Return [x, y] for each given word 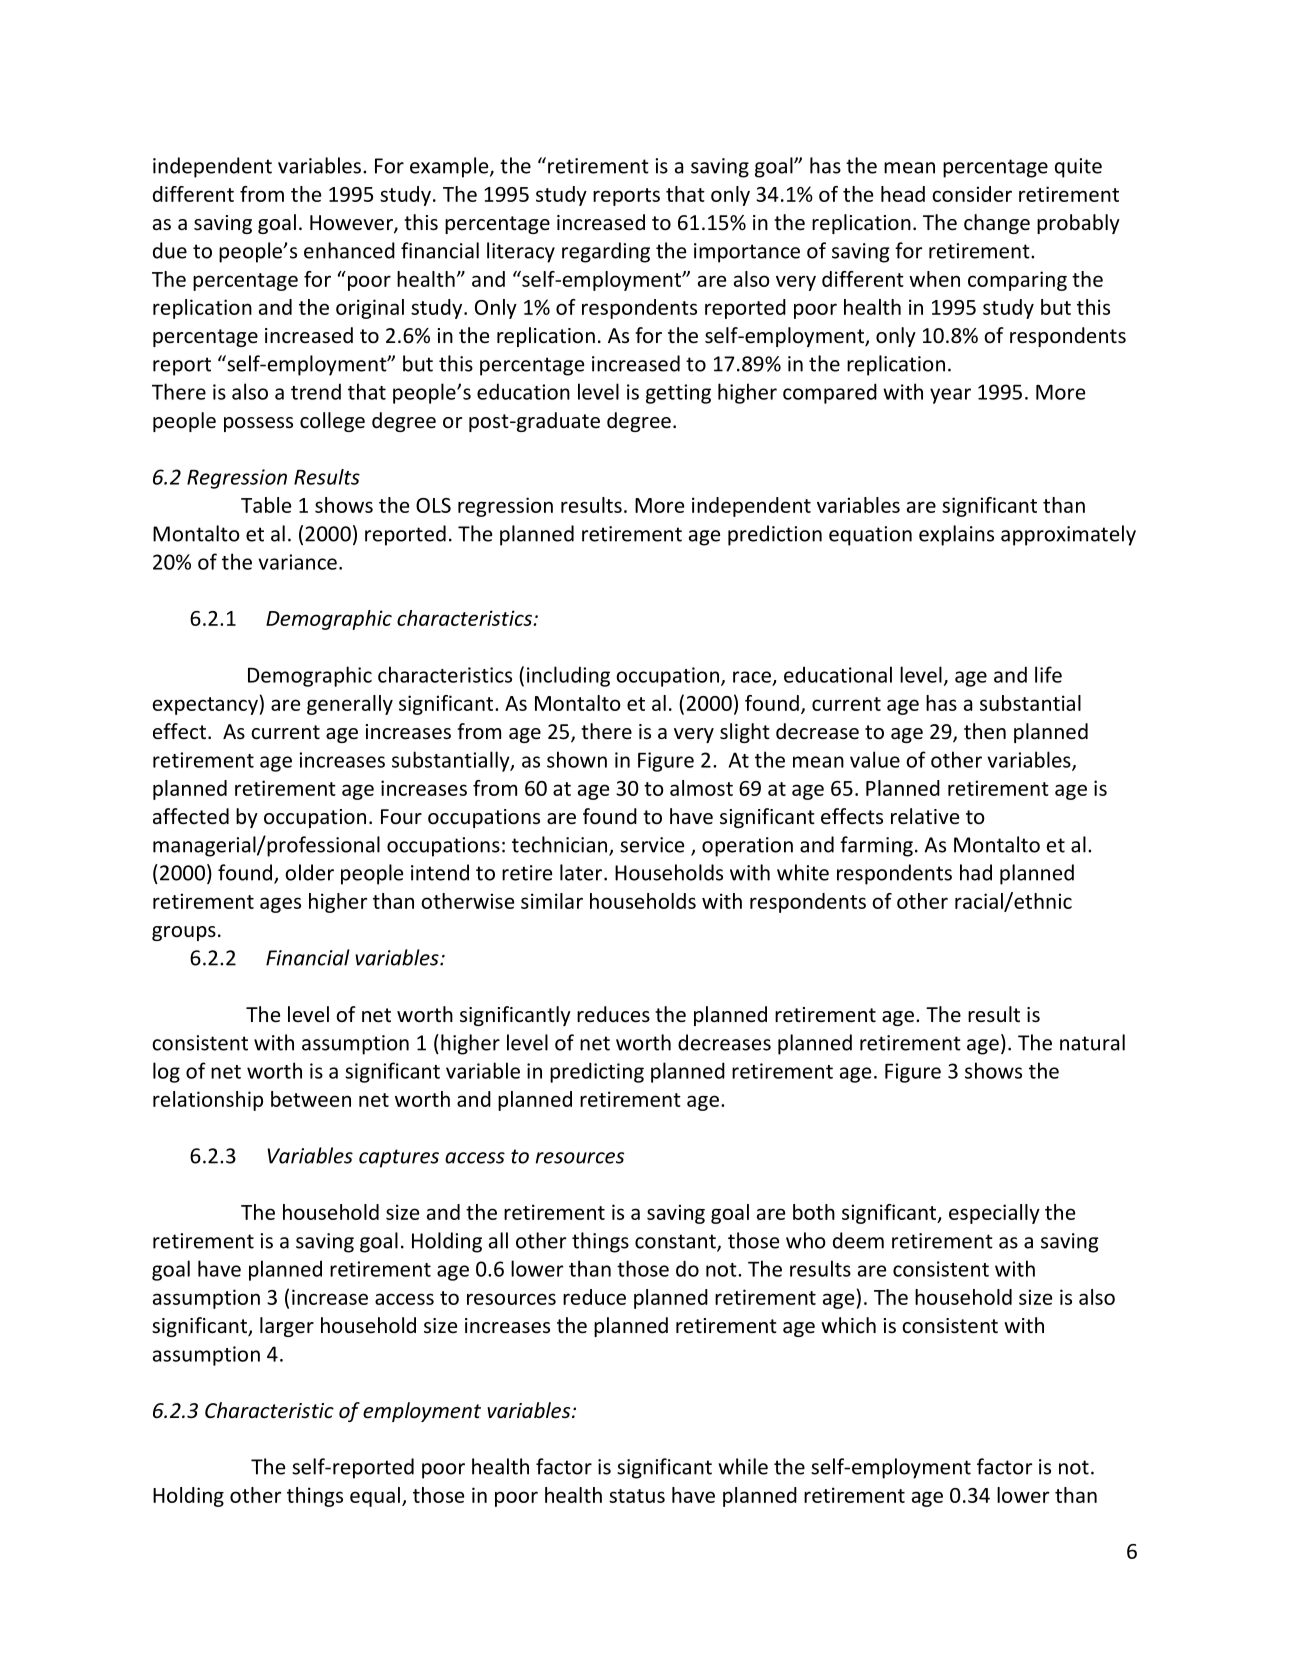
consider [972, 194]
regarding [606, 252]
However [352, 224]
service [652, 845]
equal [375, 1497]
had [976, 872]
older [309, 872]
